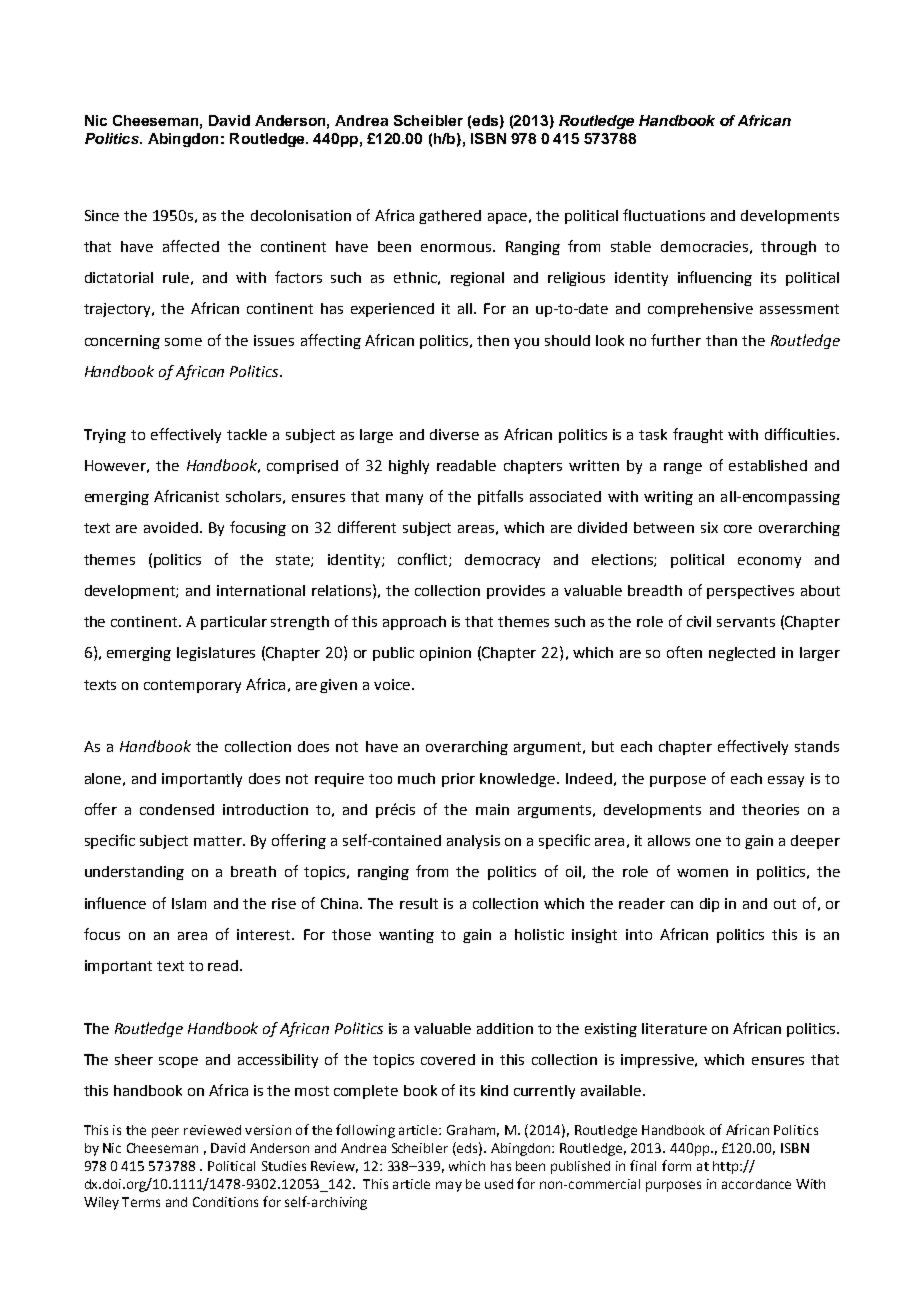 The width and height of the image is (924, 1308). Describe the element at coordinates (727, 1167) in the image. I see `http` at that location.
